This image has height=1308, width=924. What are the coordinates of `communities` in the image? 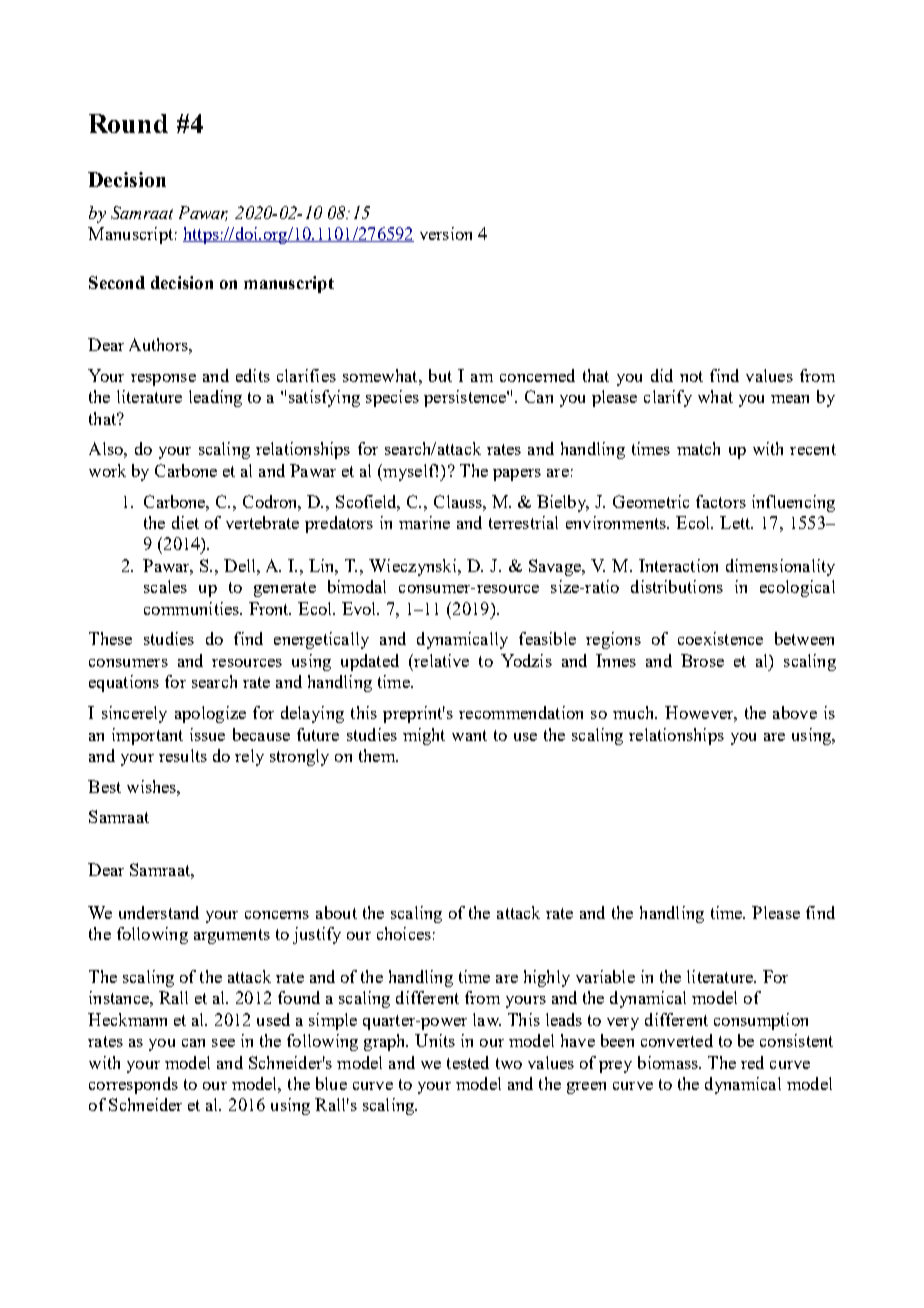 It's located at (192, 608).
